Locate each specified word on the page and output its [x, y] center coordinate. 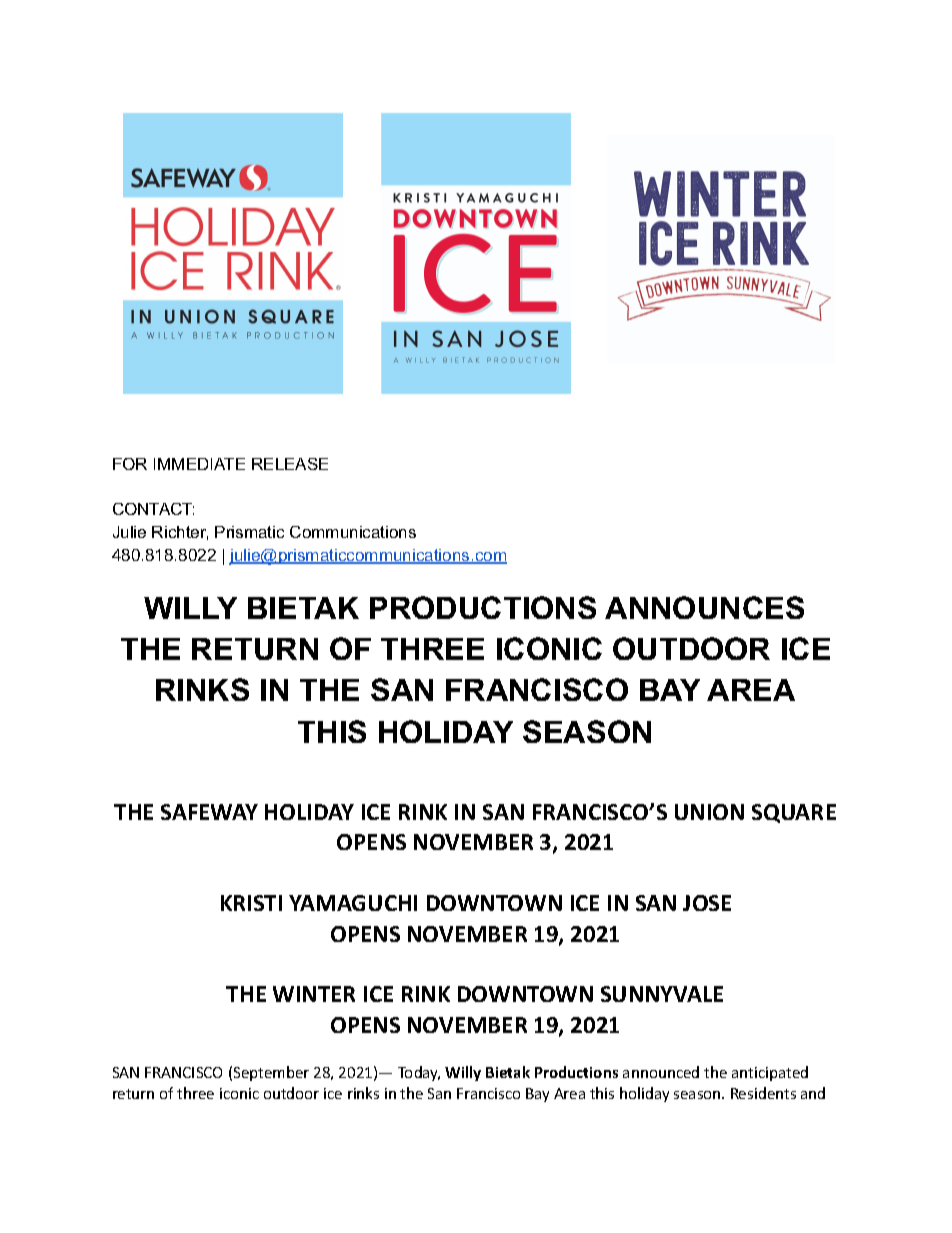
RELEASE [290, 464]
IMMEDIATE [199, 464]
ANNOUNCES [704, 607]
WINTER [314, 994]
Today [419, 1073]
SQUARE [794, 813]
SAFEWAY [209, 812]
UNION [709, 812]
